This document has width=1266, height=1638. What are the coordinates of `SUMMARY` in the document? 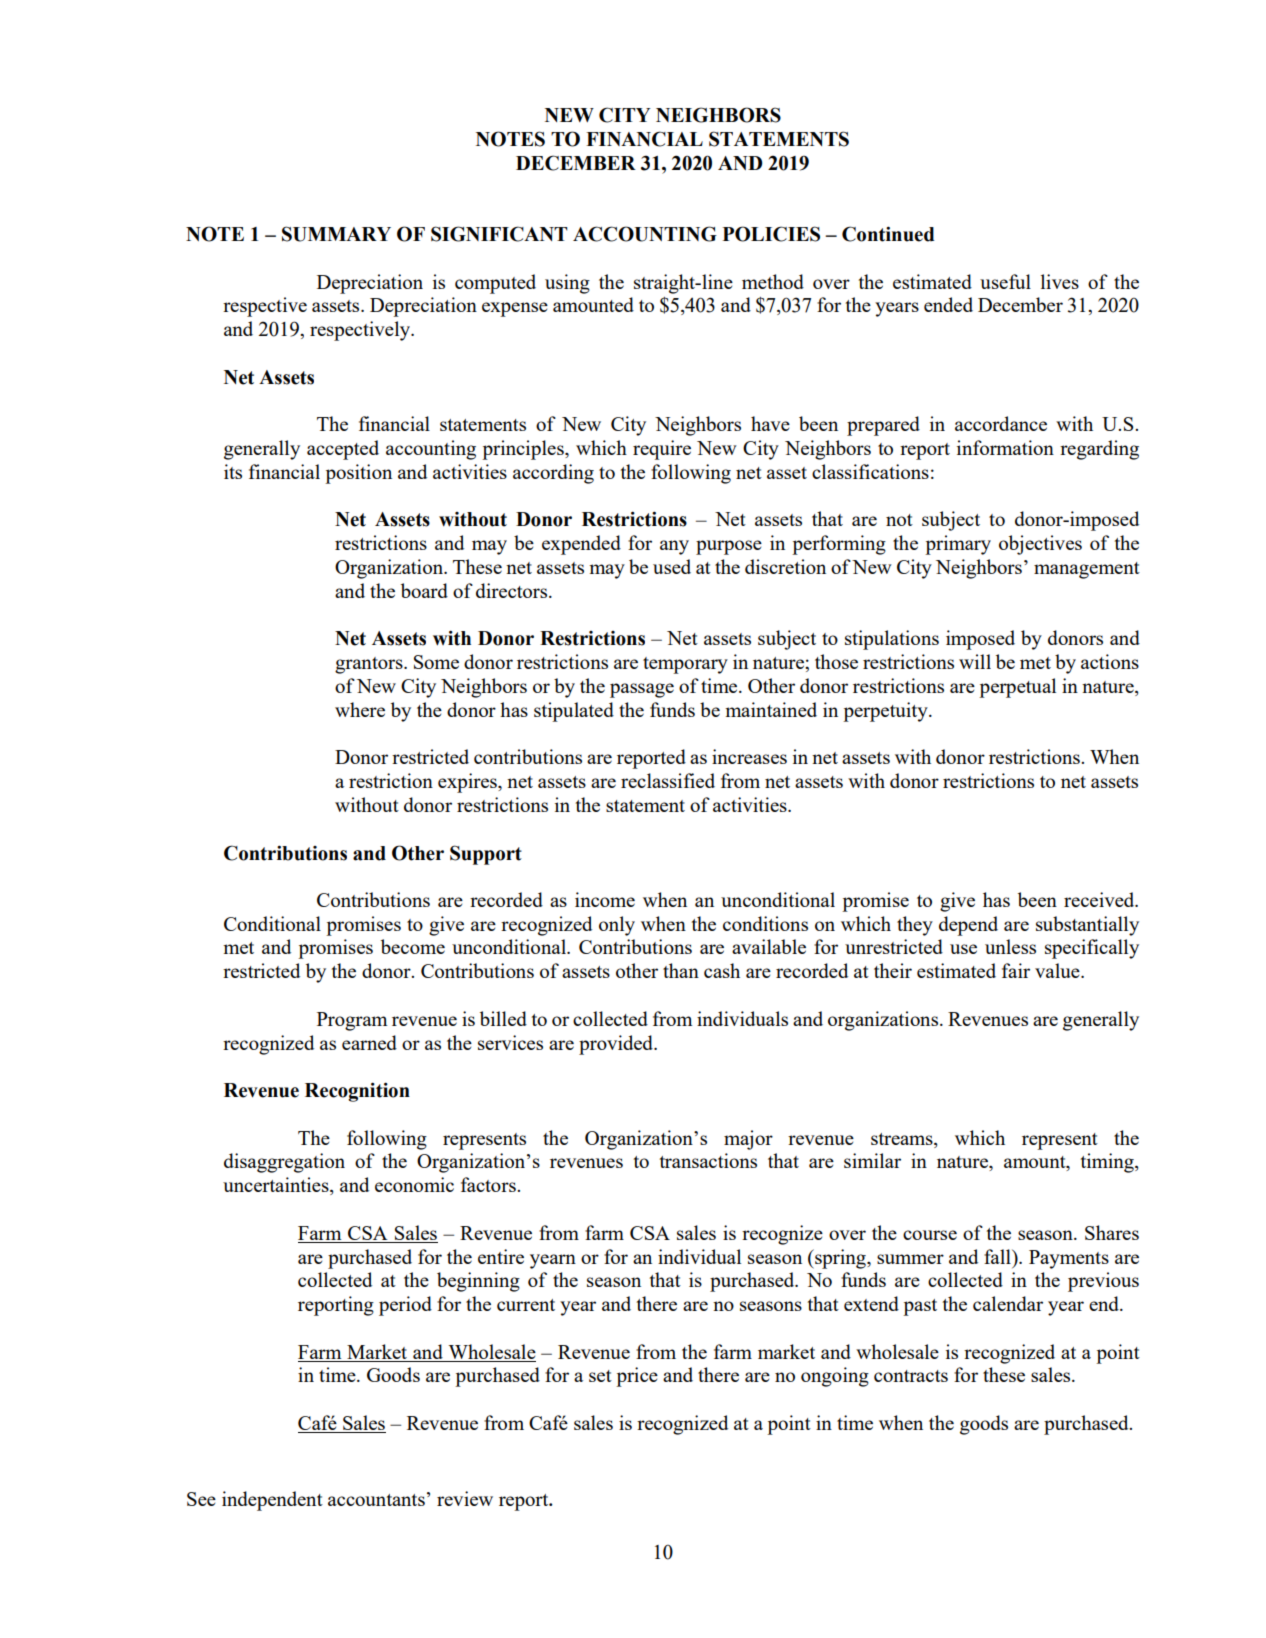 It's located at (336, 234).
